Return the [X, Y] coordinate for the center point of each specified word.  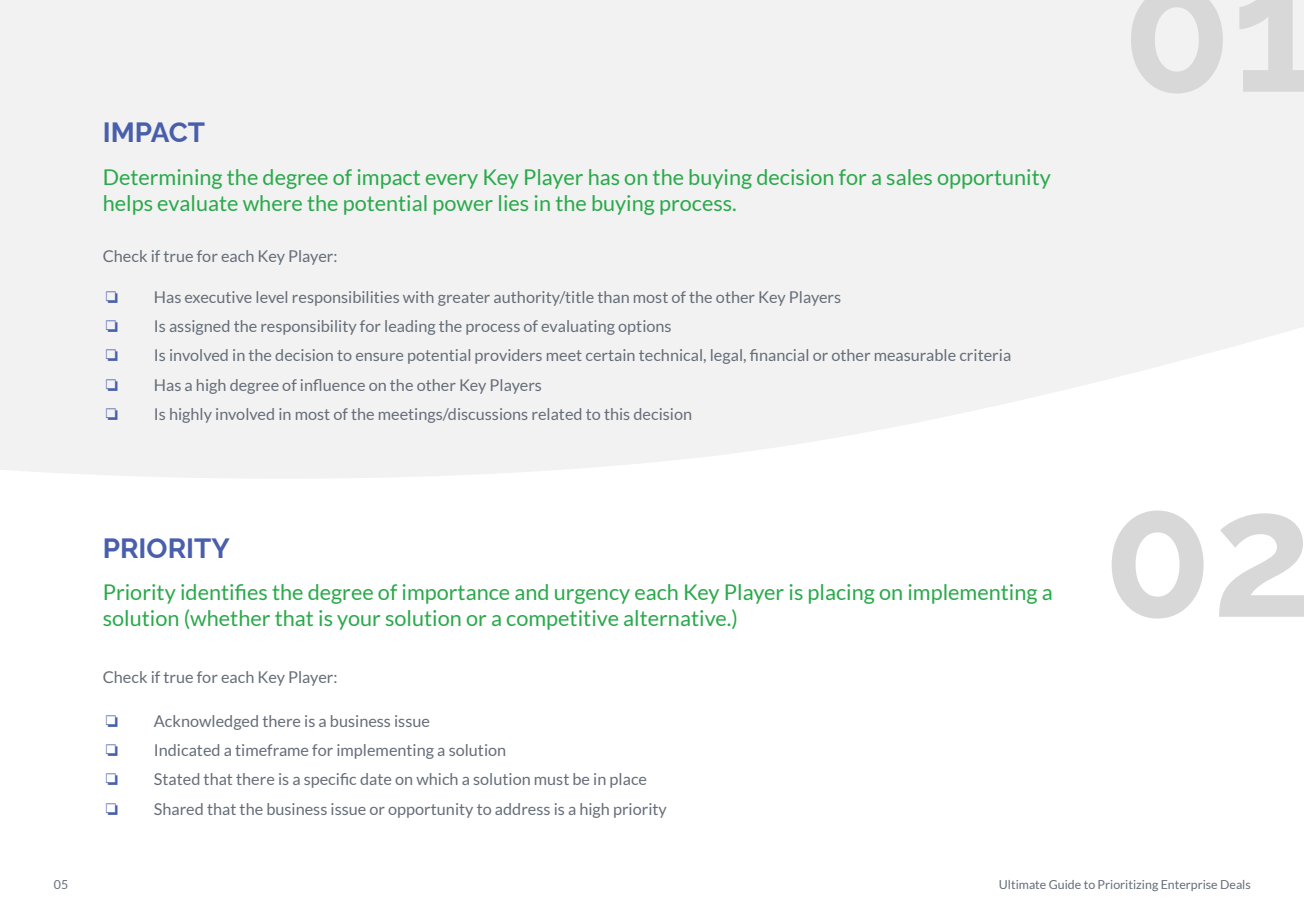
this [617, 414]
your [358, 622]
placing [842, 594]
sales [909, 177]
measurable [915, 355]
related [556, 414]
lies [513, 203]
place [628, 780]
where [272, 203]
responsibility [308, 327]
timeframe [271, 750]
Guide [1065, 884]
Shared [178, 809]
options [644, 327]
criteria [985, 355]
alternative [676, 618]
